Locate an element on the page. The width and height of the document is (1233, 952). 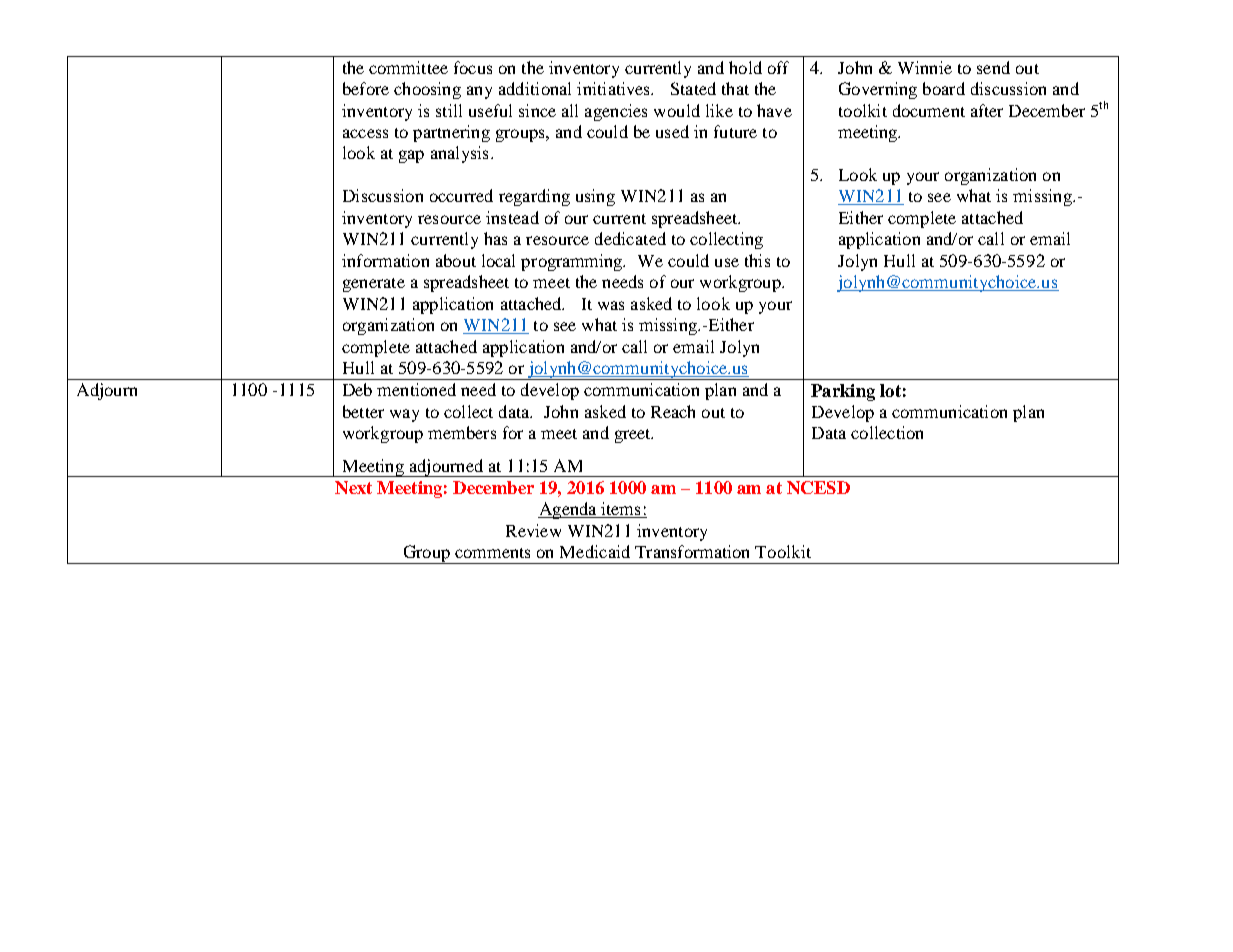
occurred is located at coordinates (461, 195).
